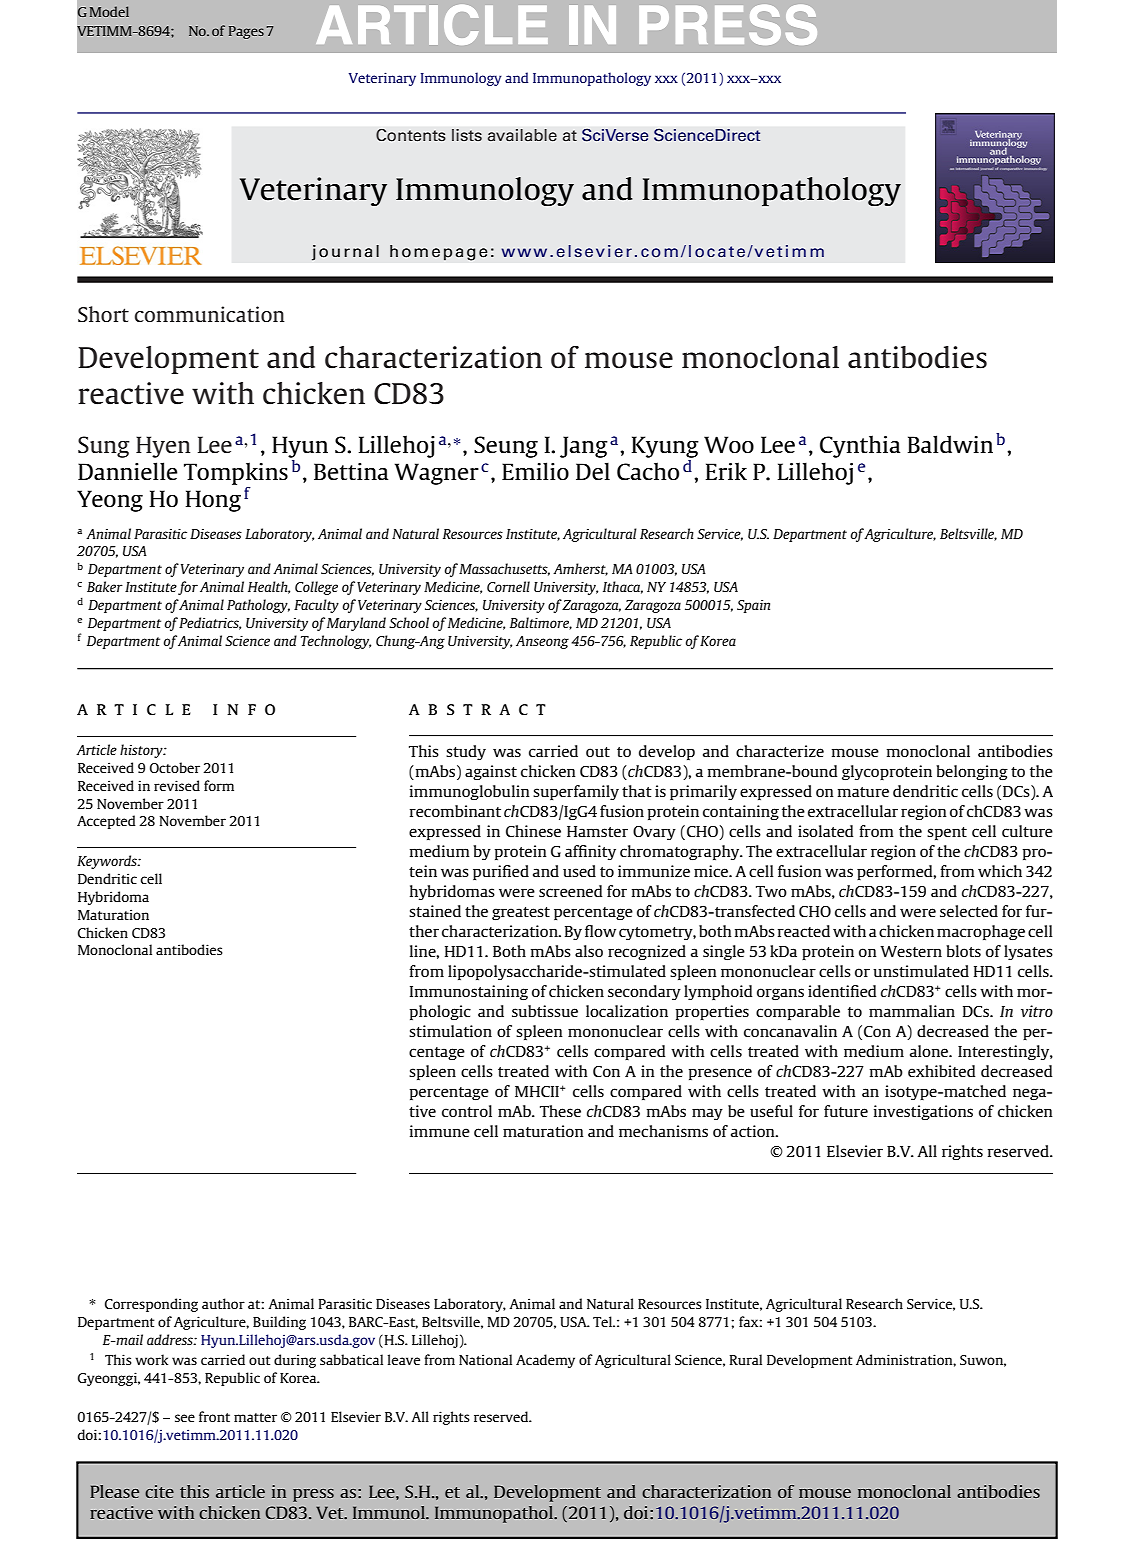 This screenshot has width=1139, height=1554. What do you see at coordinates (522, 135) in the screenshot?
I see `available` at bounding box center [522, 135].
